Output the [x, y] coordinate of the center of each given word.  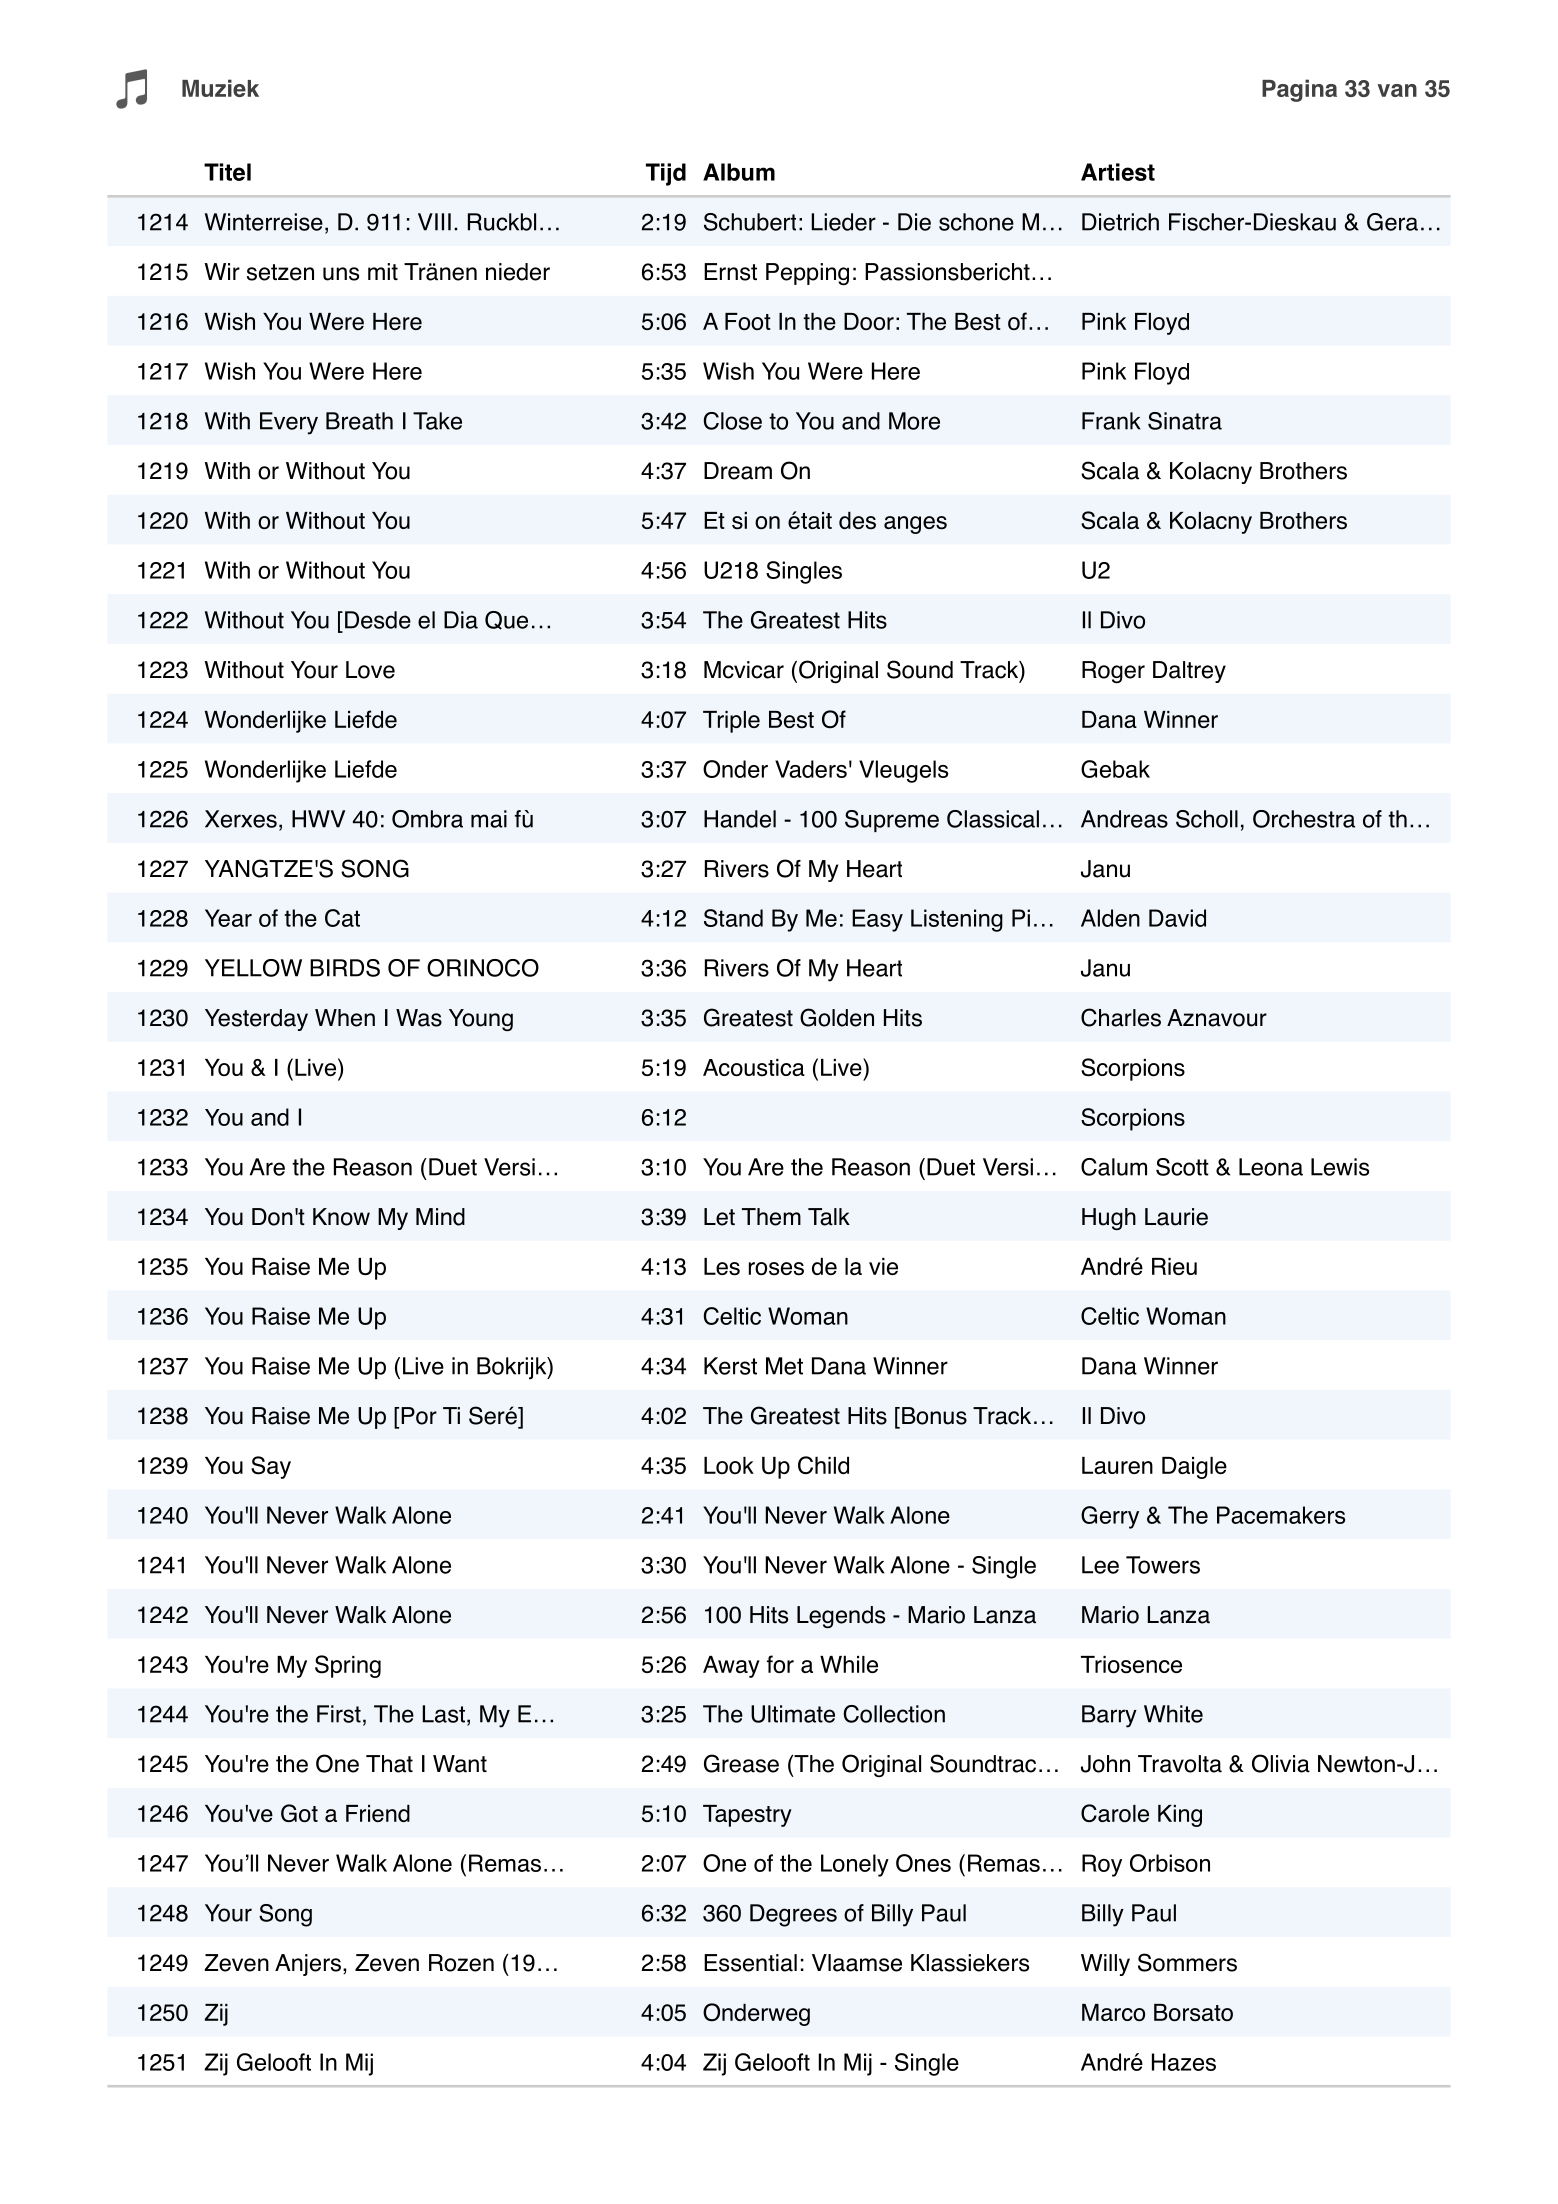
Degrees [793, 1915]
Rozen [461, 1963]
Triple [731, 722]
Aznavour [1217, 1018]
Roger [1113, 672]
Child [823, 1465]
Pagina [1299, 90]
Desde [378, 620]
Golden [837, 1017]
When [345, 1018]
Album [739, 172]
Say [271, 1467]
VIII [434, 222]
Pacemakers [1281, 1515]
